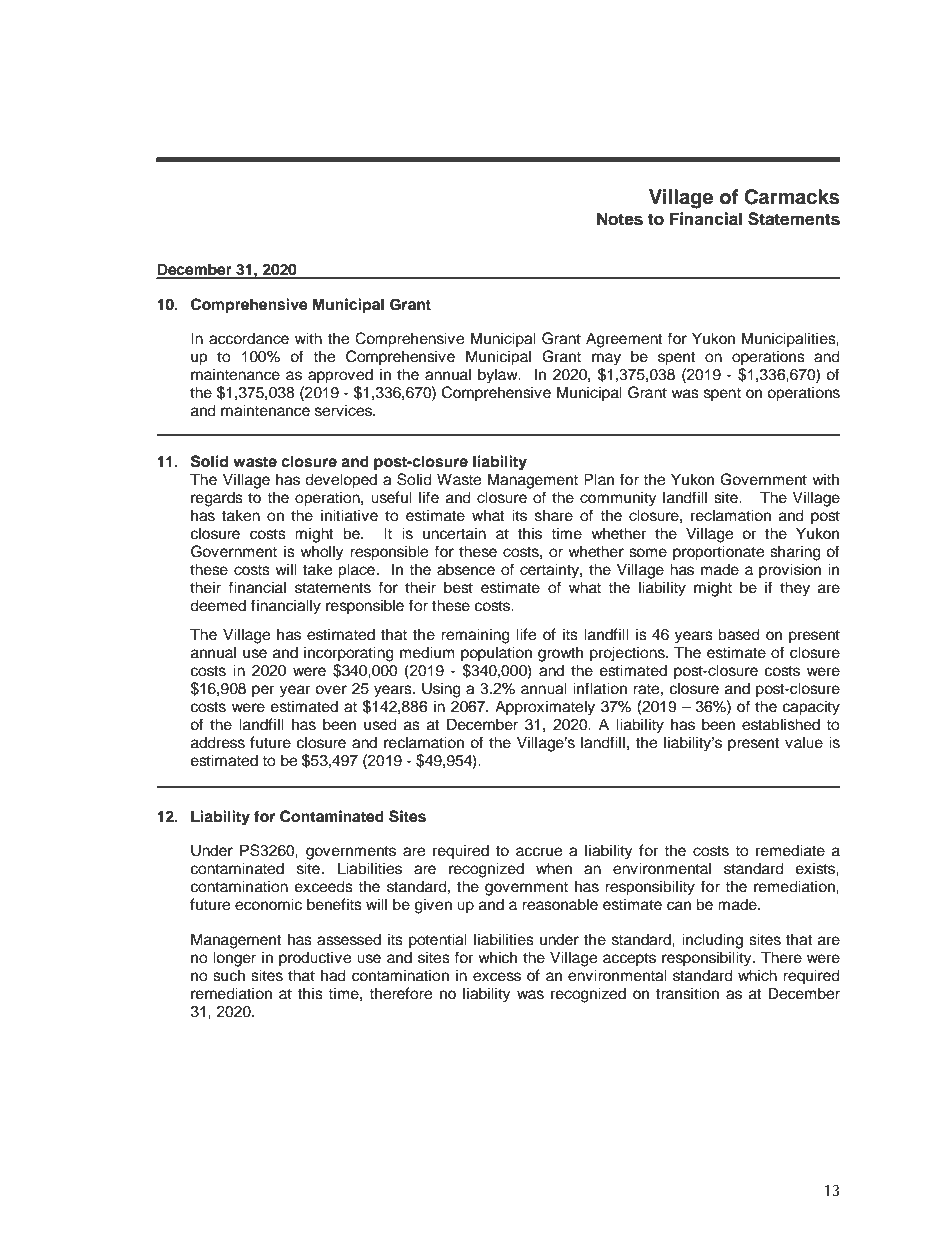 The image size is (952, 1233). I want to click on services, so click(345, 410).
